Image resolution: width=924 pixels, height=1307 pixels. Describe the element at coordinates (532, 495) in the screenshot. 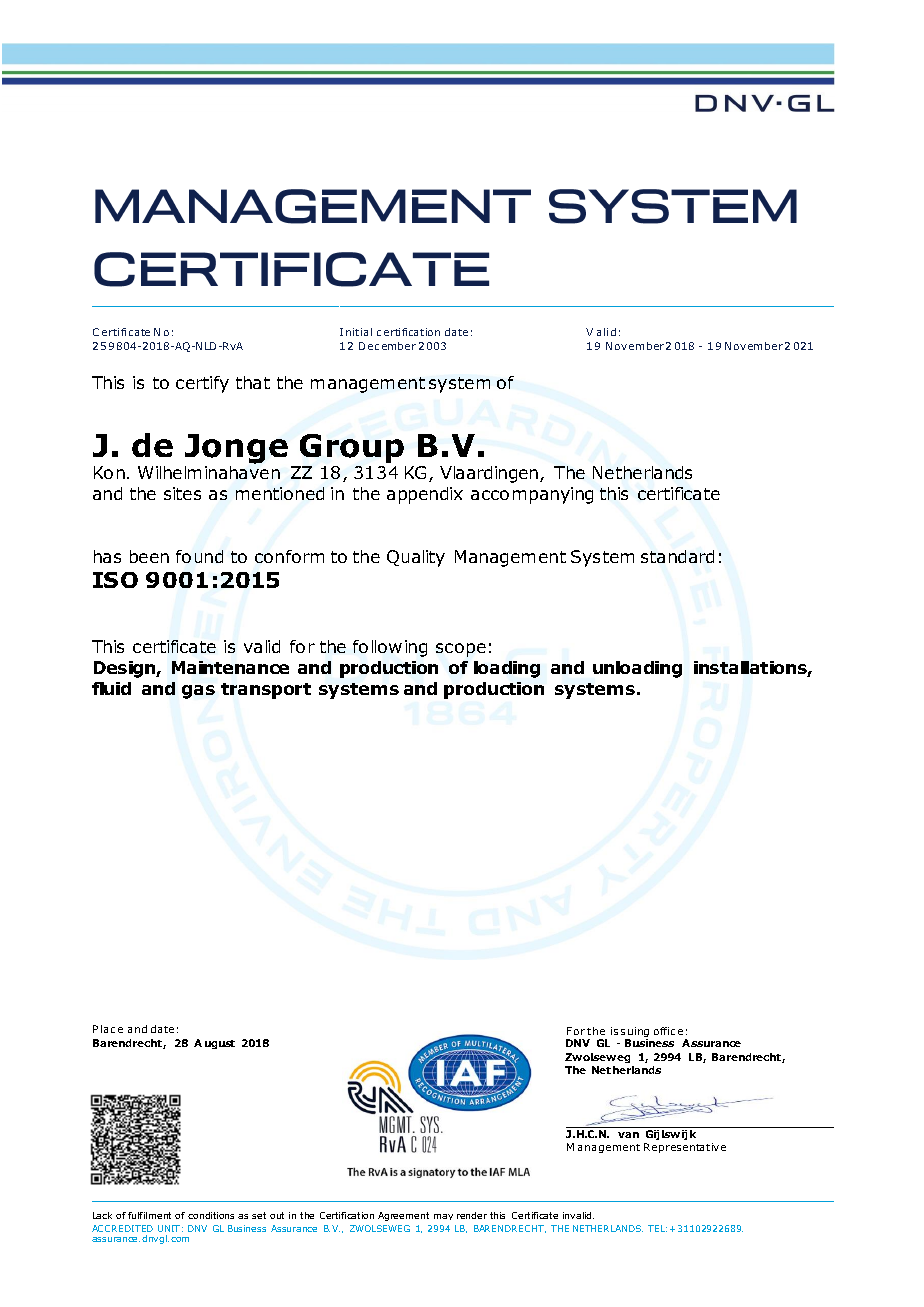

I see `accompanying` at that location.
